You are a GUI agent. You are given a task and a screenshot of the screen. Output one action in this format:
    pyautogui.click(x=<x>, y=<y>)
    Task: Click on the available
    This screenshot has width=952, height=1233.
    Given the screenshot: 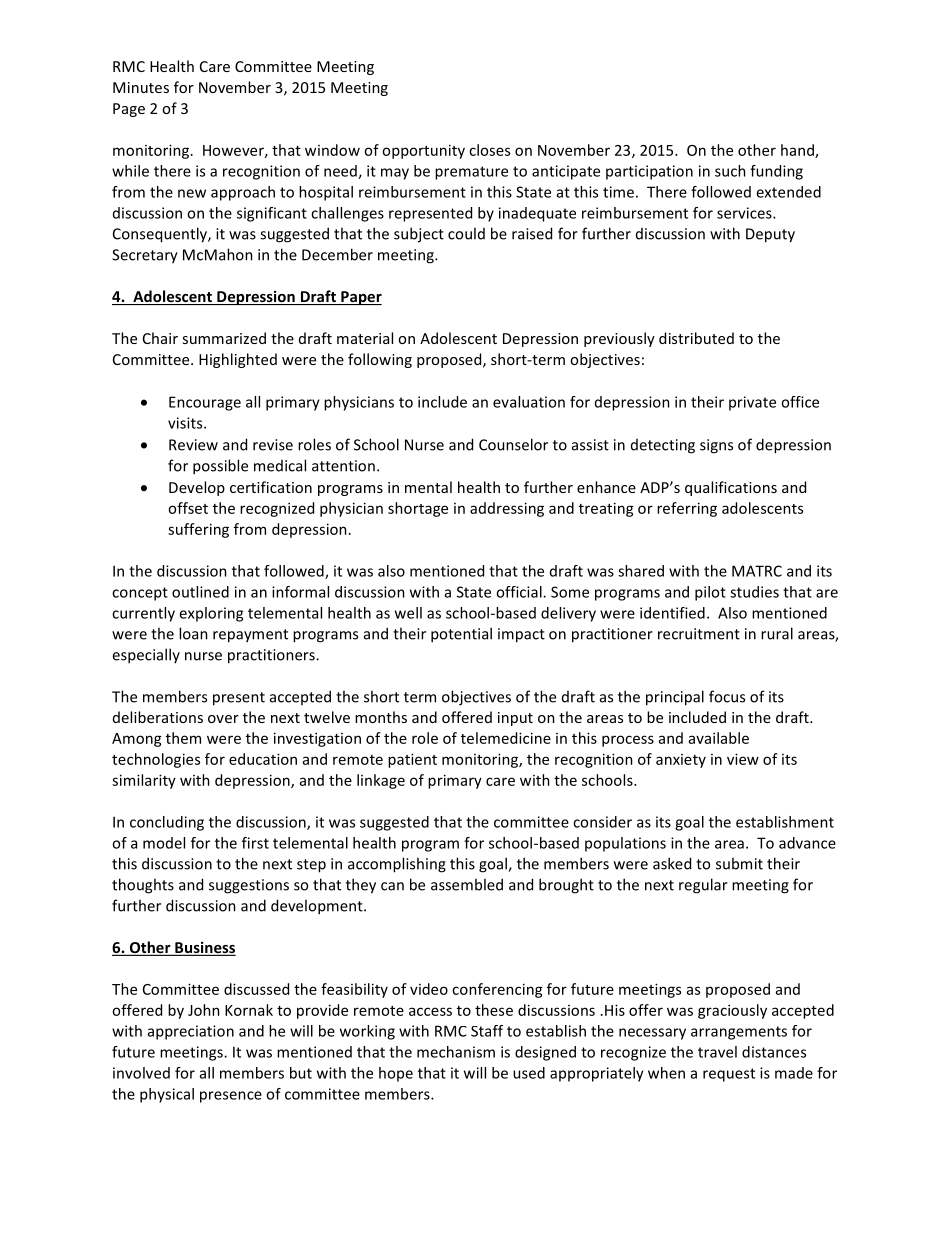 What is the action you would take?
    pyautogui.click(x=719, y=738)
